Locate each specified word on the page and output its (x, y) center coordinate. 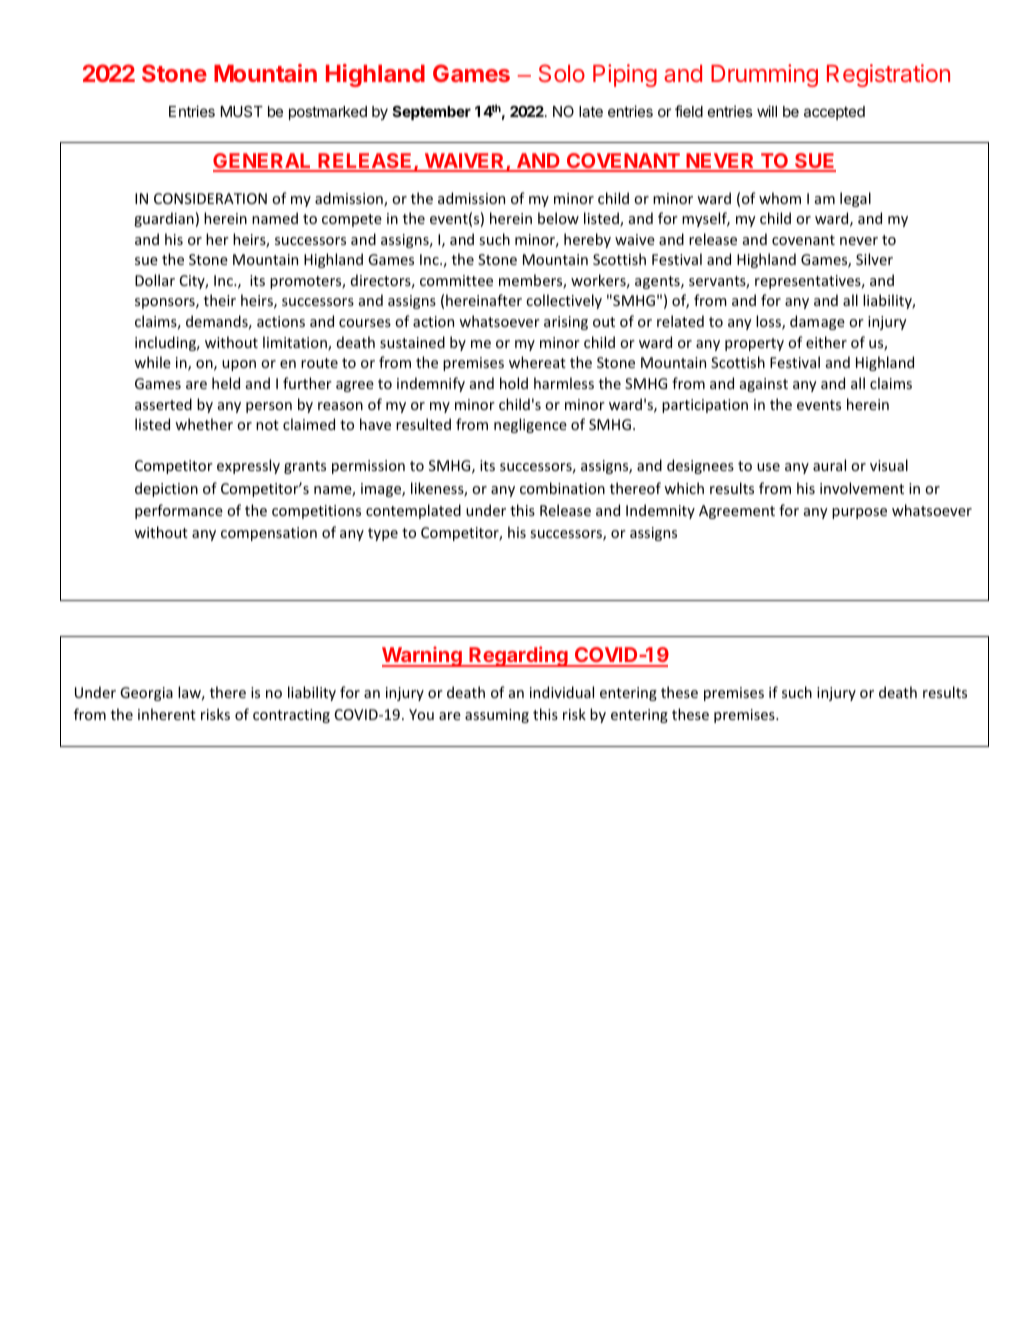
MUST (242, 111)
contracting (291, 716)
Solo (562, 73)
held (226, 383)
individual (562, 692)
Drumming (764, 75)
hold (514, 383)
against (764, 385)
